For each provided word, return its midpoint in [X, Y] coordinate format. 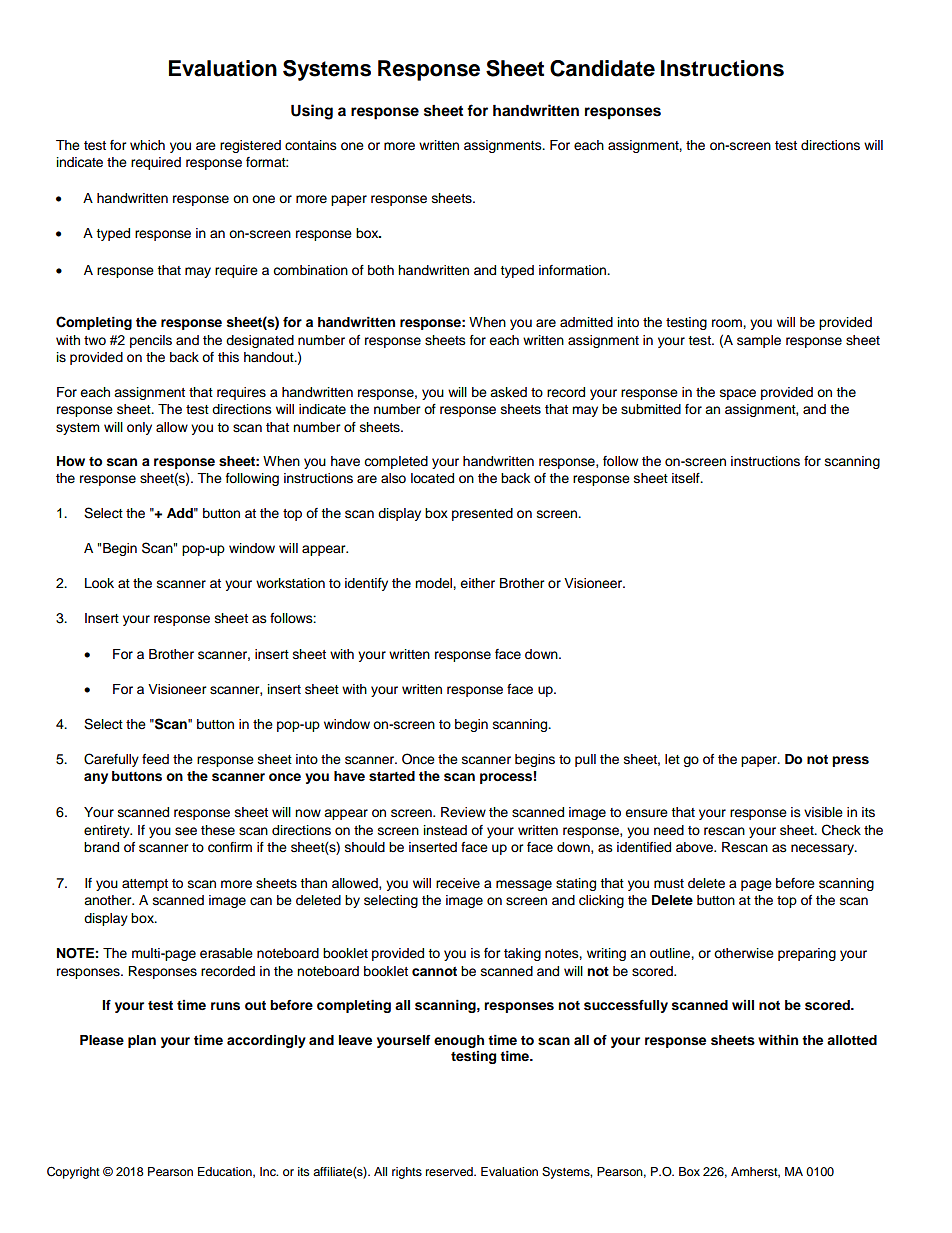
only [139, 428]
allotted [852, 1040]
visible [823, 812]
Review [463, 812]
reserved [450, 1171]
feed [155, 759]
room [728, 323]
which [147, 145]
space [738, 394]
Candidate [602, 68]
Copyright [73, 1172]
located [432, 478]
